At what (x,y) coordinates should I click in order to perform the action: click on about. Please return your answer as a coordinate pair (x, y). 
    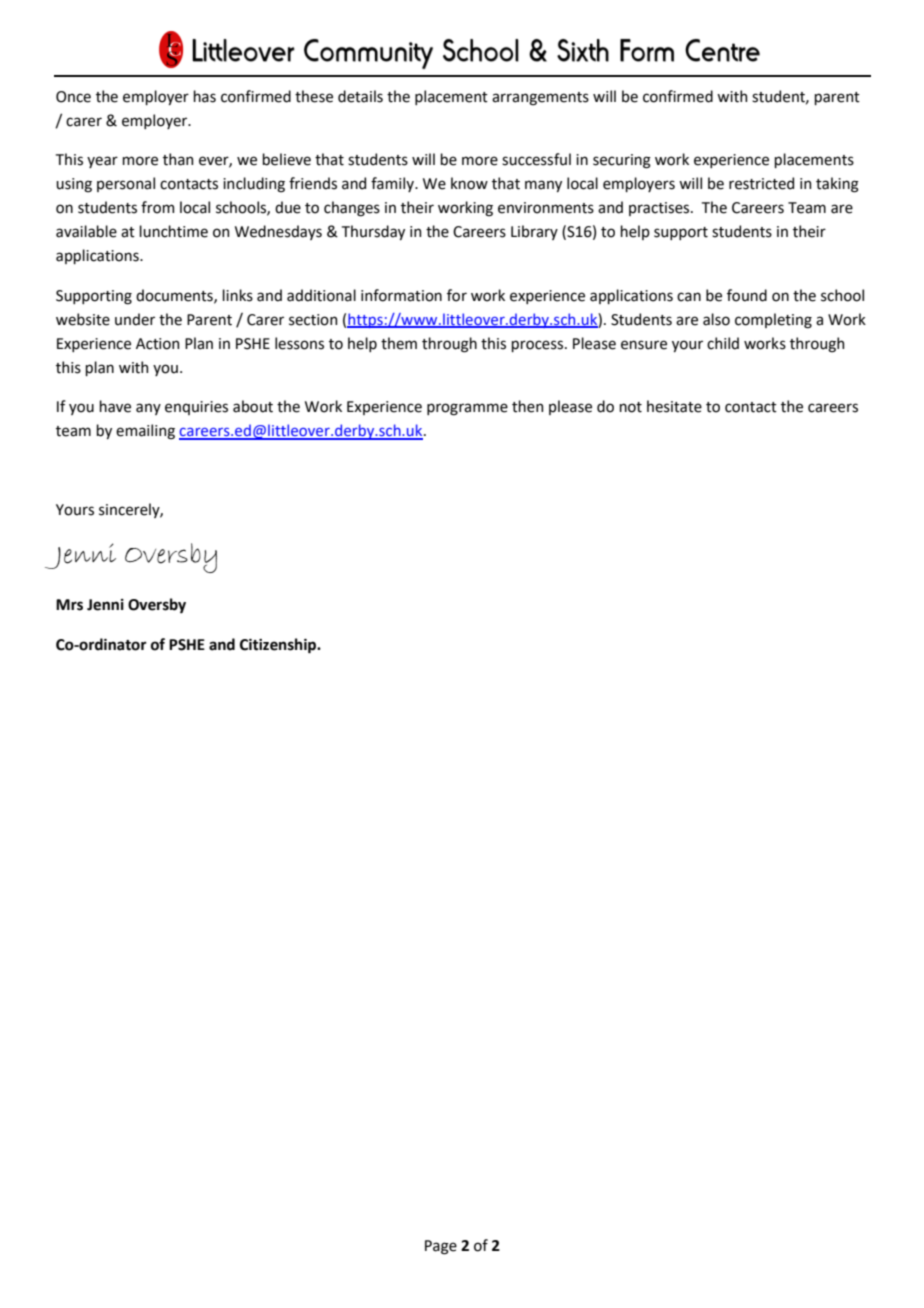
    Looking at the image, I should click on (253, 406).
